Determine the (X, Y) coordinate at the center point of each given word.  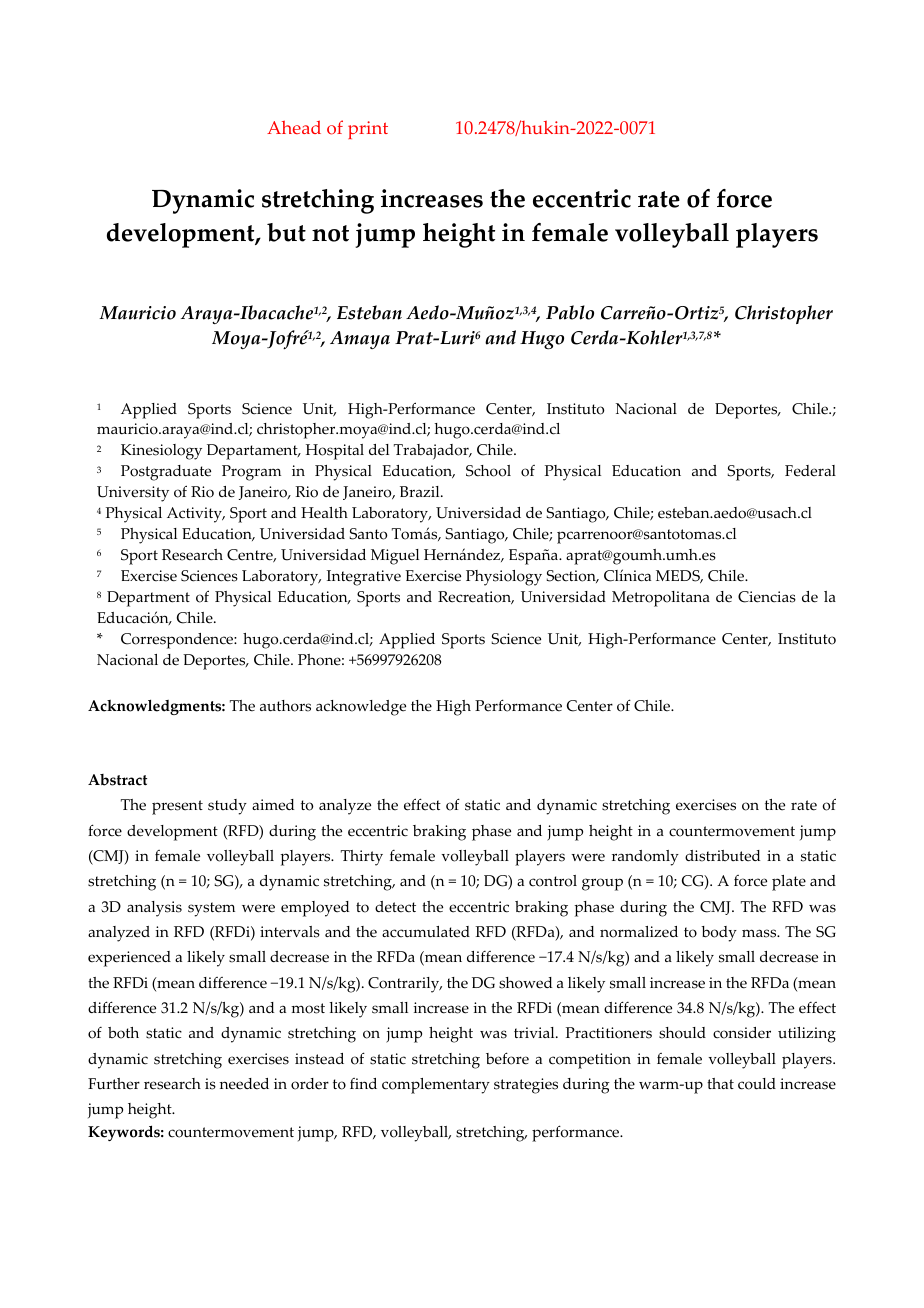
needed (244, 1084)
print (368, 130)
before (507, 1058)
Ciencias (767, 597)
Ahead (294, 127)
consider (742, 1033)
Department (148, 599)
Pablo (570, 312)
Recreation (476, 597)
